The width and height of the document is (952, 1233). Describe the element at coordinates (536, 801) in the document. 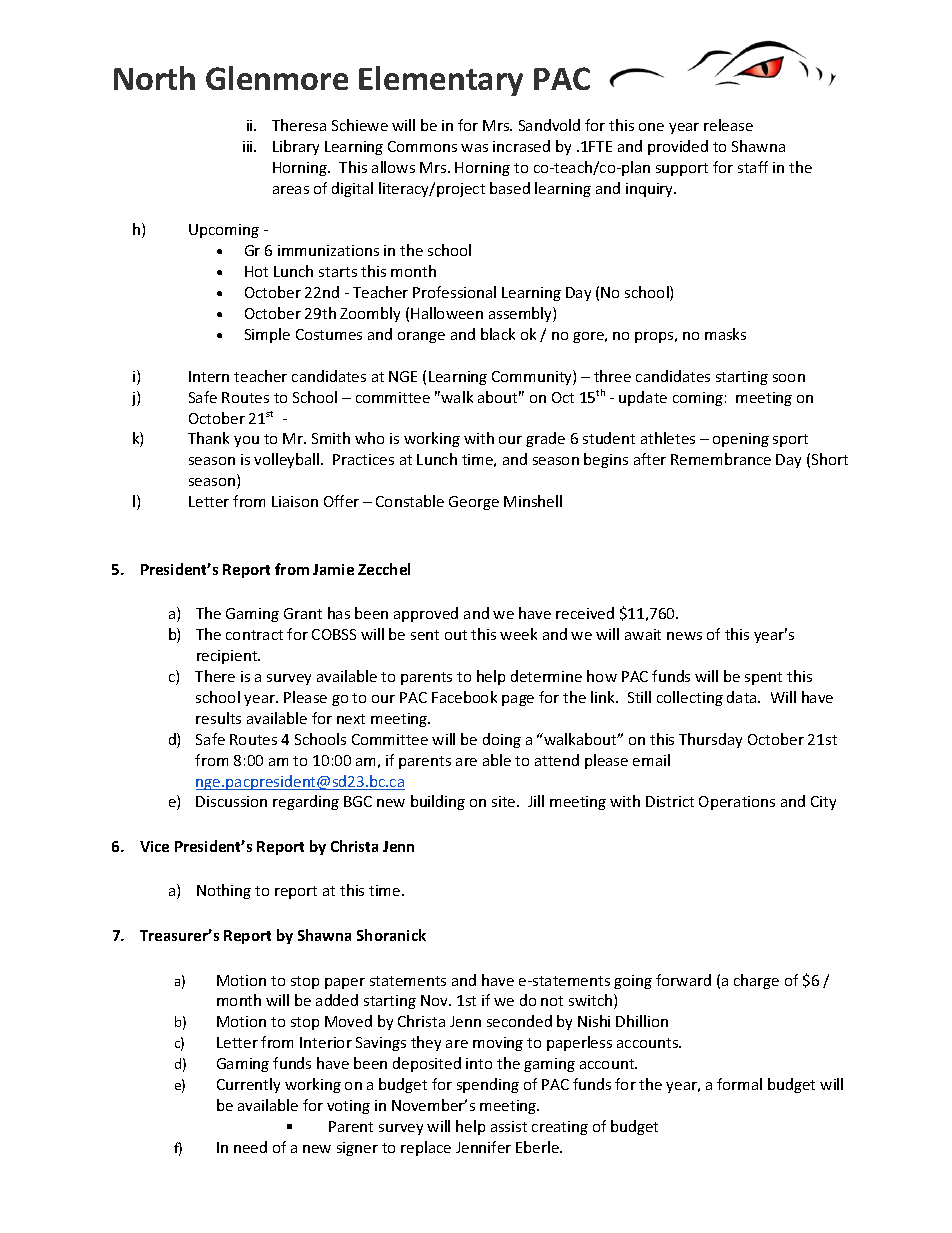

I see `Jill` at that location.
